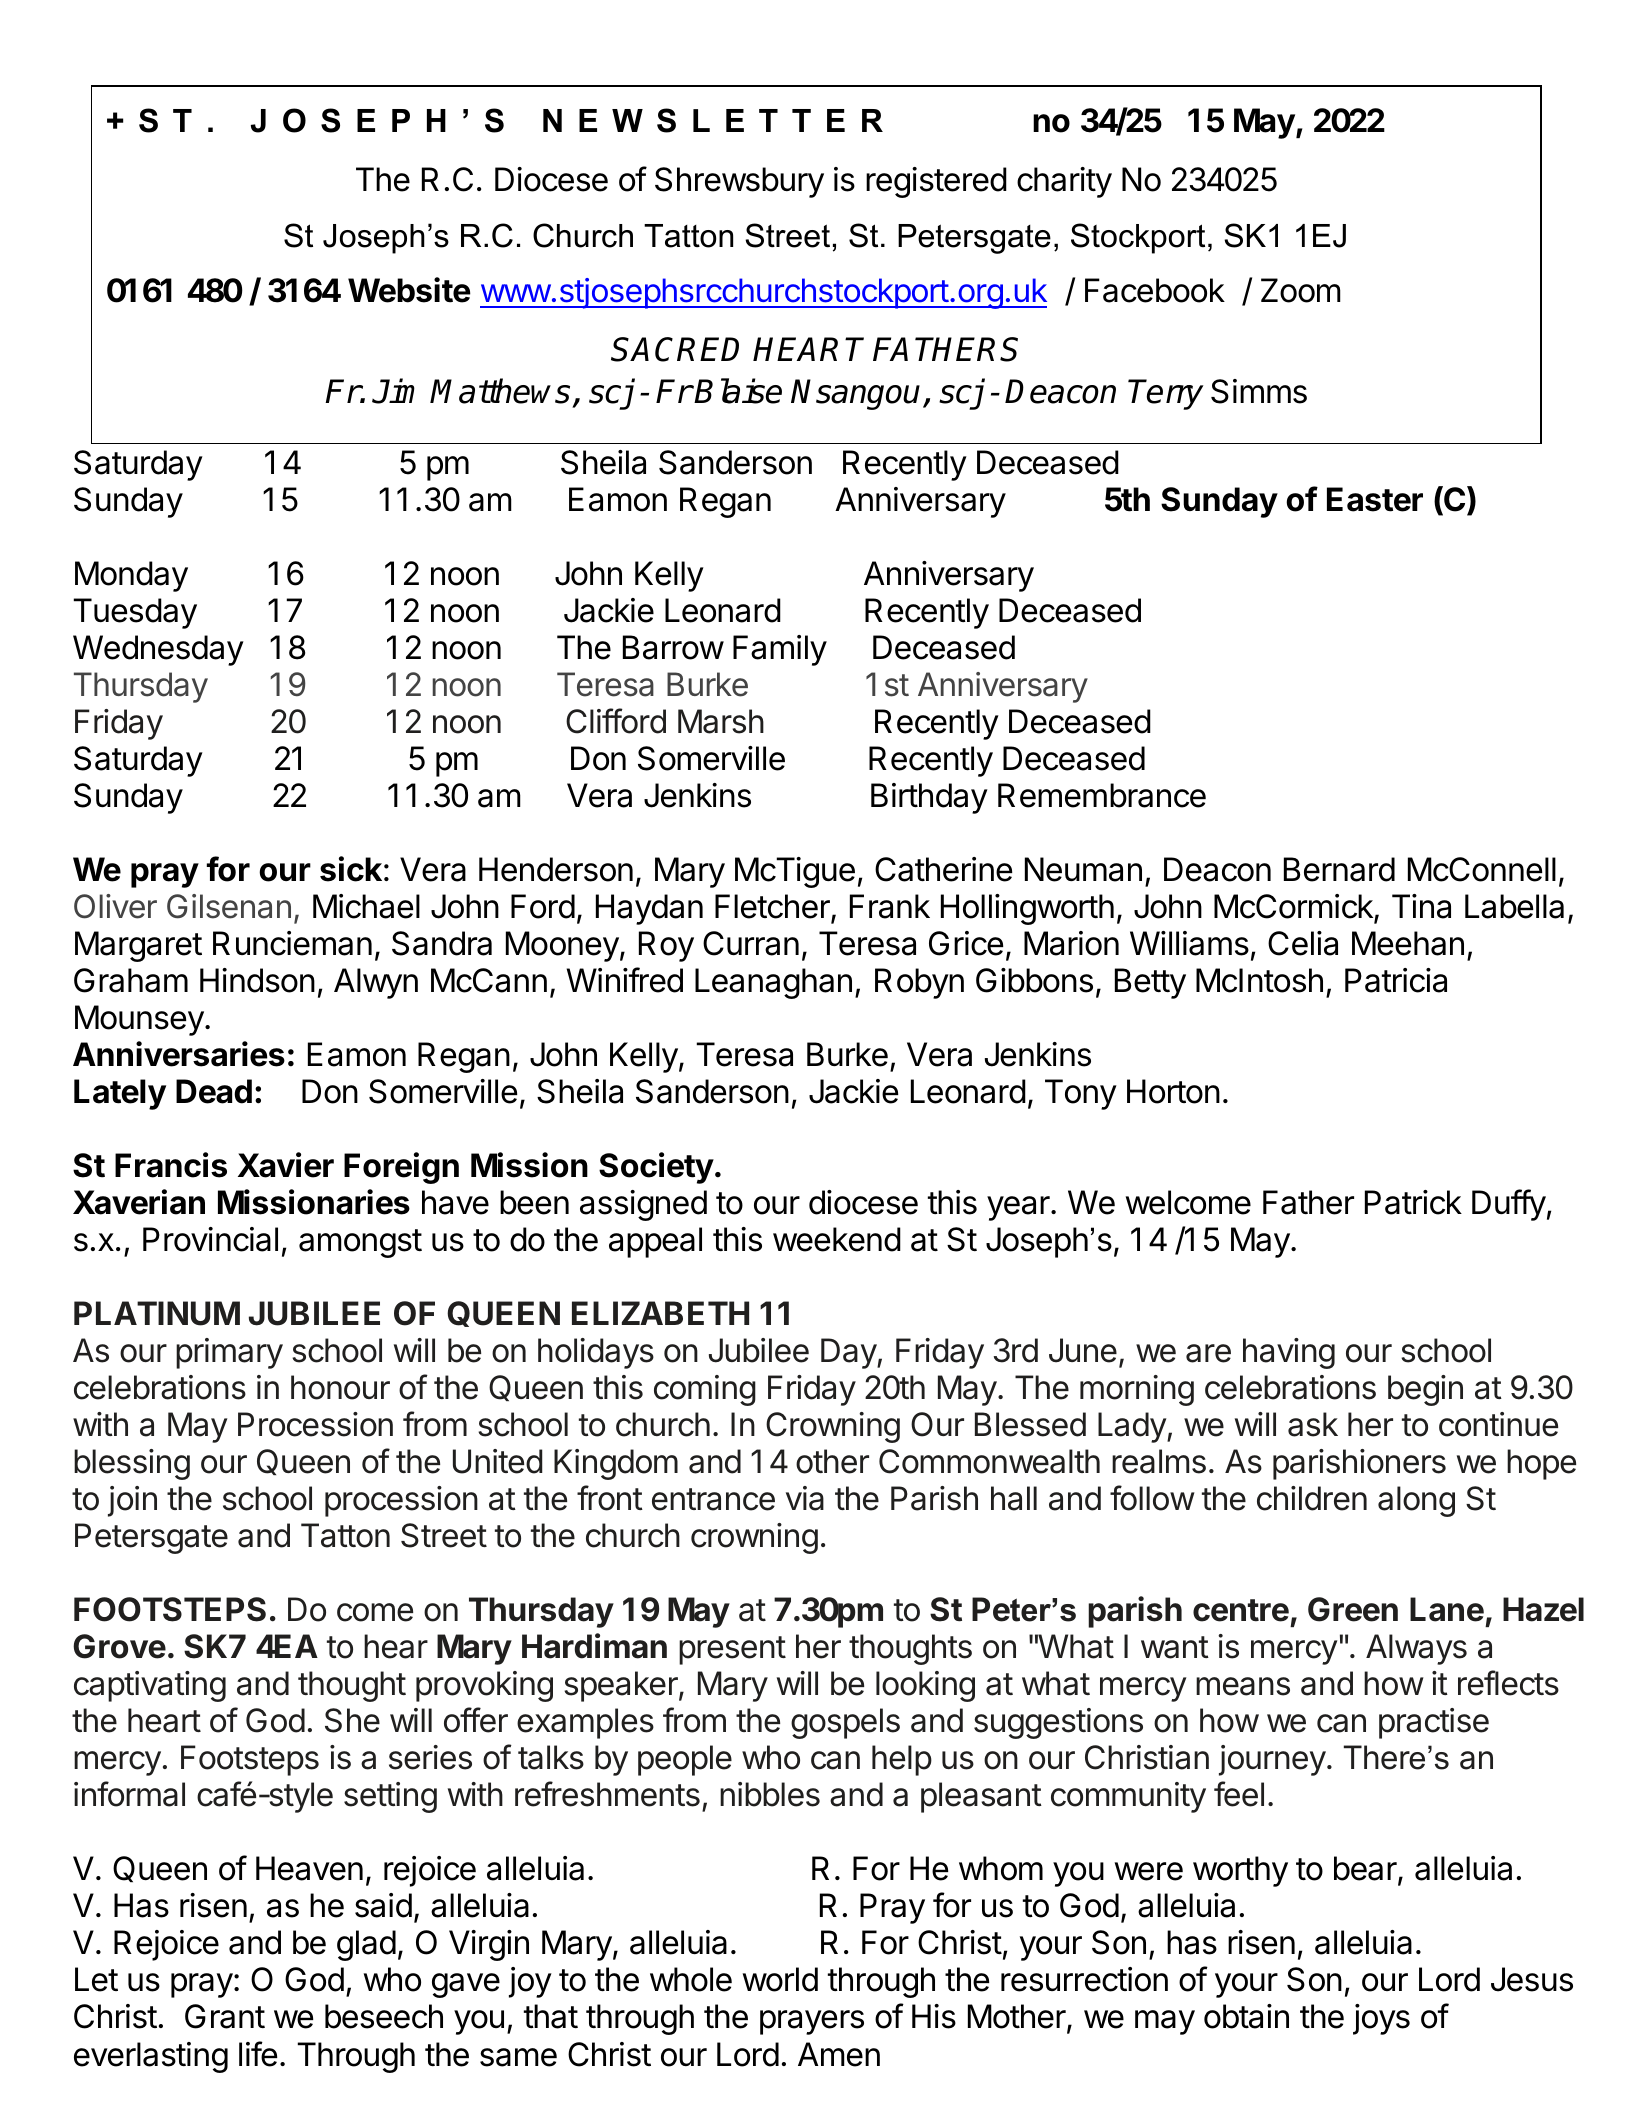 The height and width of the document is (2124, 1641). What do you see at coordinates (1353, 1609) in the document?
I see `Green` at bounding box center [1353, 1609].
